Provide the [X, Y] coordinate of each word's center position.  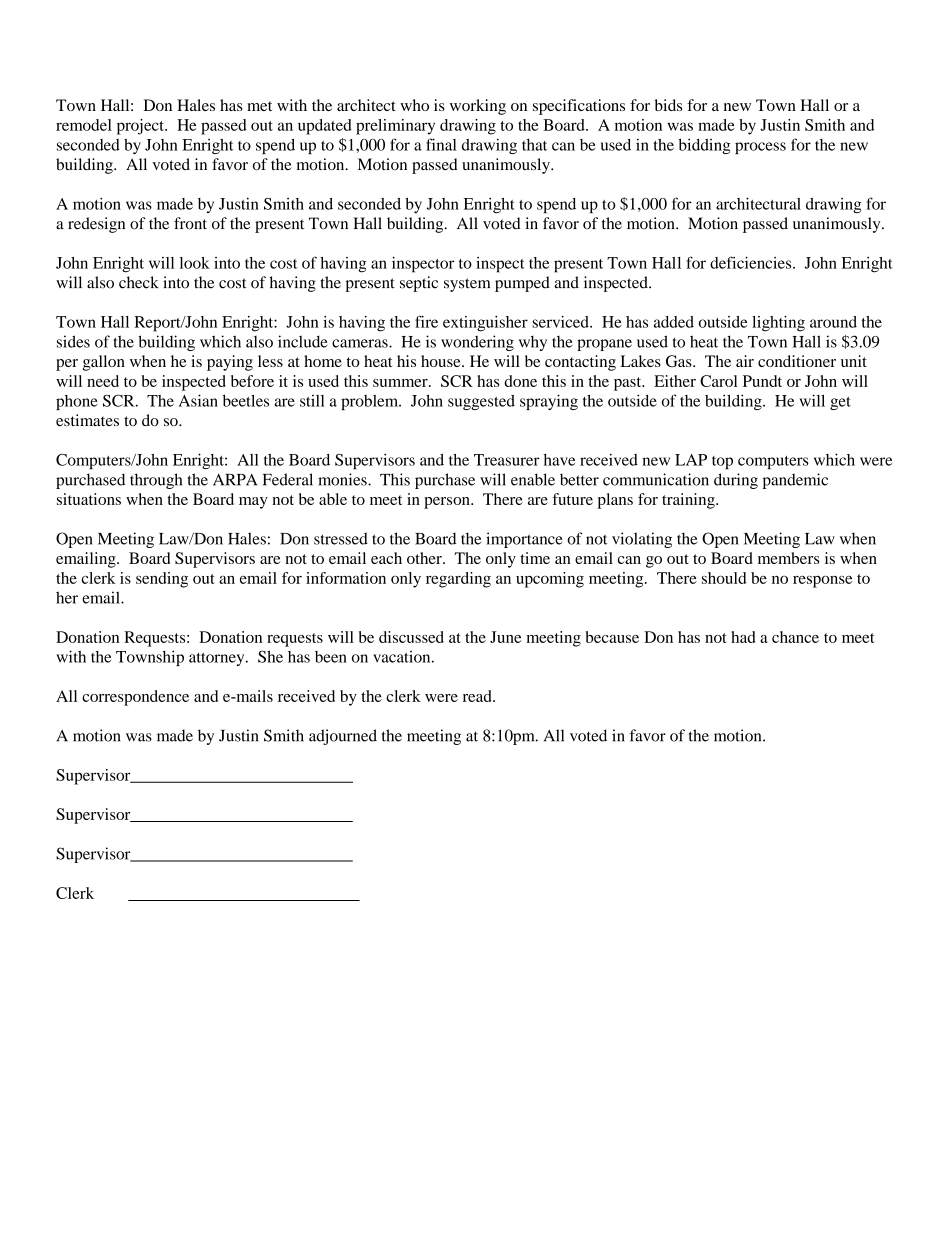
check [139, 282]
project [141, 127]
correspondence [135, 698]
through [156, 481]
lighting [778, 324]
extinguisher [485, 324]
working [478, 107]
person [448, 503]
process [760, 148]
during [736, 481]
